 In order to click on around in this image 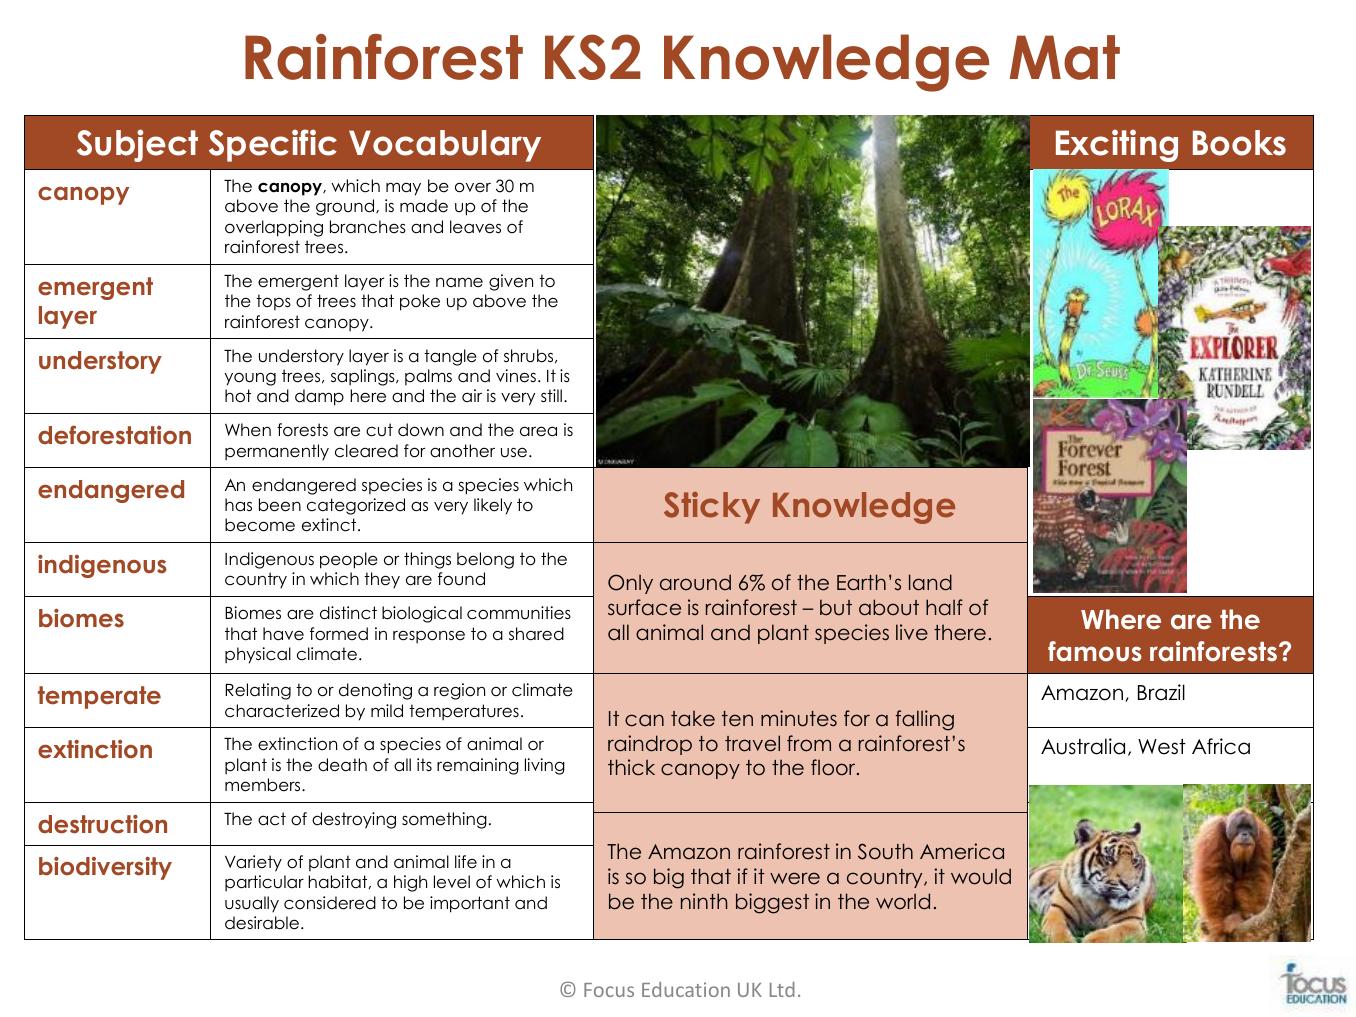, I will do `click(695, 582)`.
